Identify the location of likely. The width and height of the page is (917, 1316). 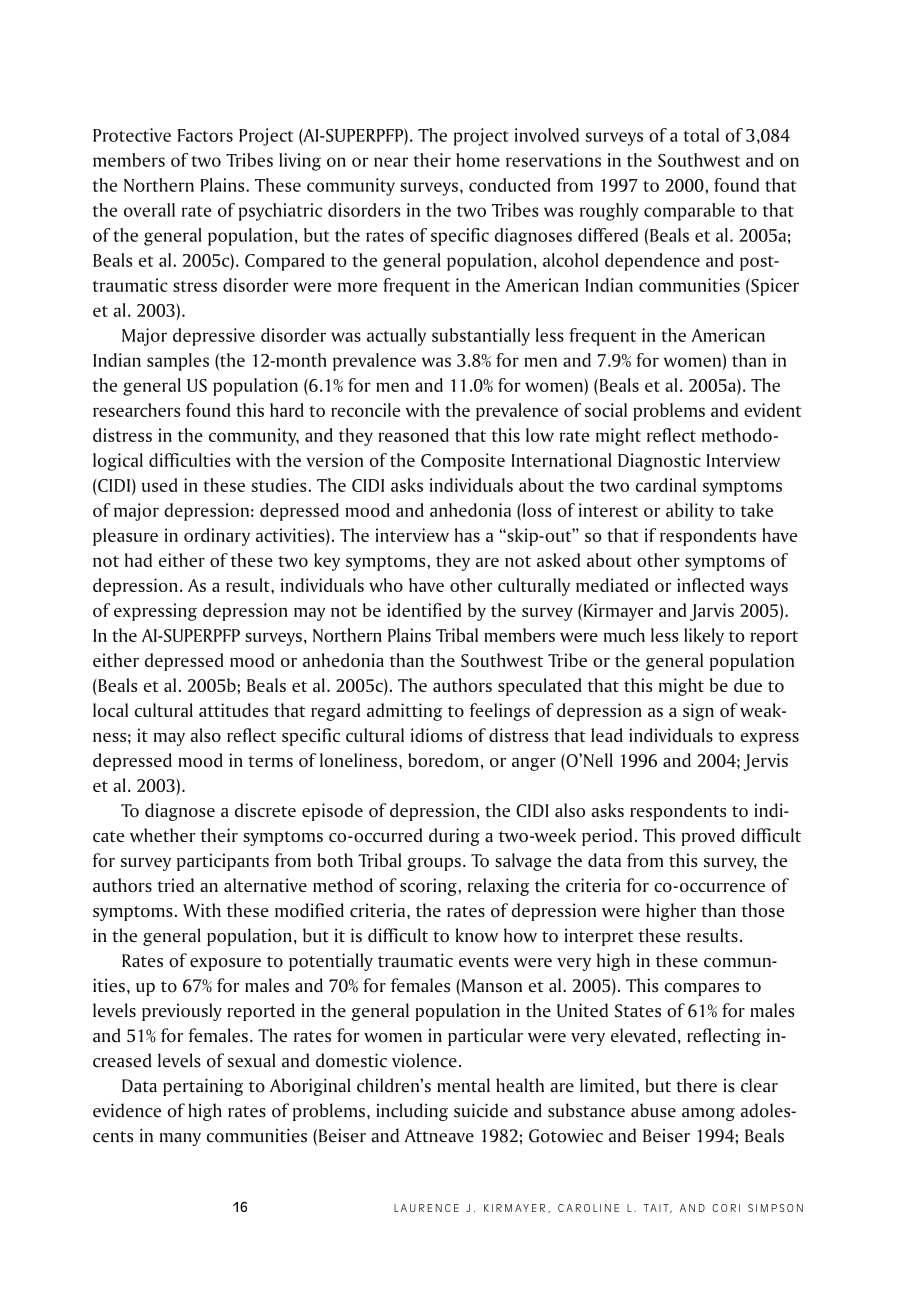
(704, 637).
